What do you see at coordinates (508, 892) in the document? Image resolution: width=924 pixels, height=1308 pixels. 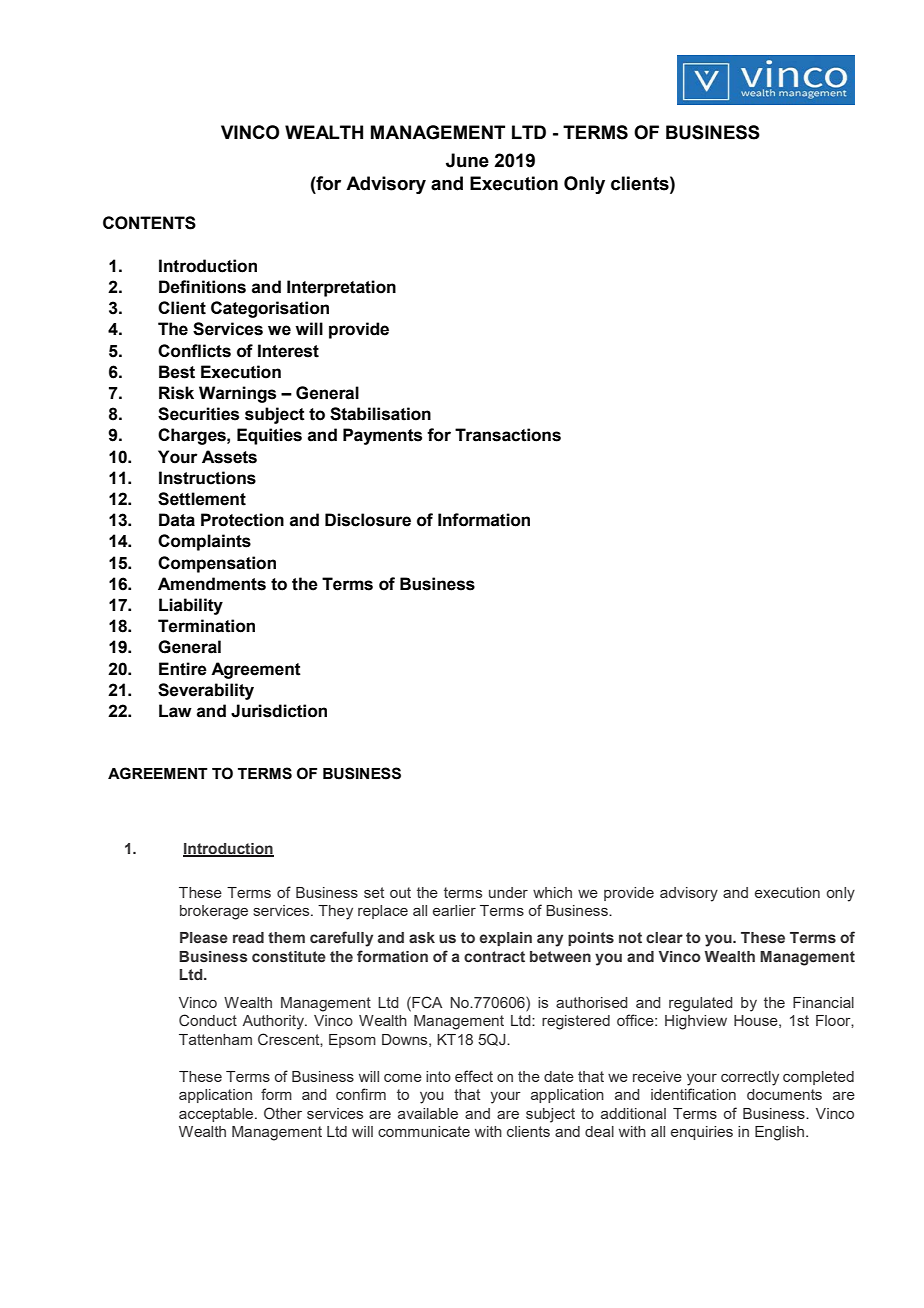 I see `under` at bounding box center [508, 892].
